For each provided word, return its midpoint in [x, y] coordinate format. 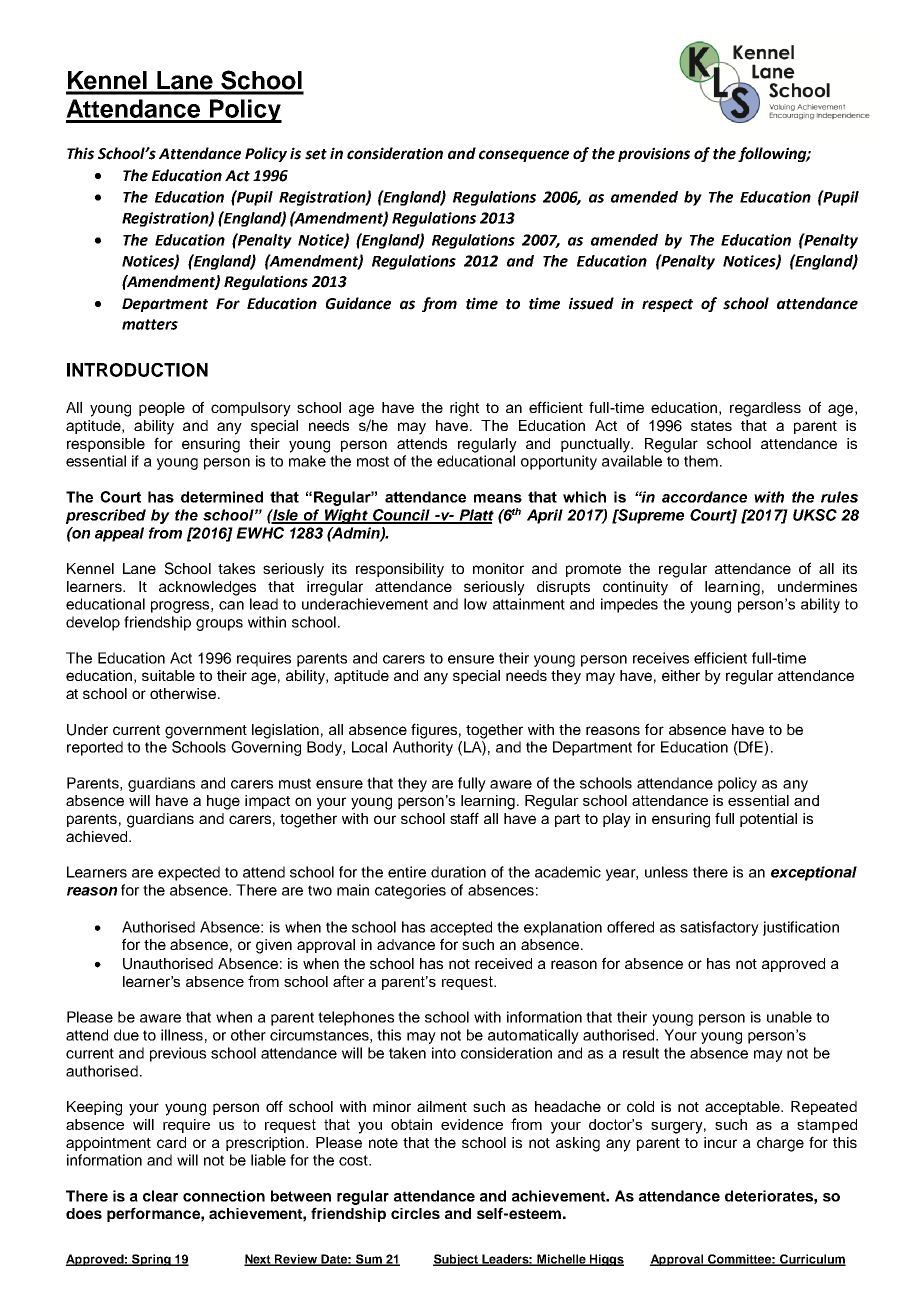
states [711, 426]
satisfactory [719, 928]
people [162, 409]
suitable [168, 675]
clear [160, 1196]
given [274, 946]
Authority [423, 748]
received [503, 963]
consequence [524, 156]
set [316, 154]
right [464, 409]
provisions [654, 154]
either [681, 675]
